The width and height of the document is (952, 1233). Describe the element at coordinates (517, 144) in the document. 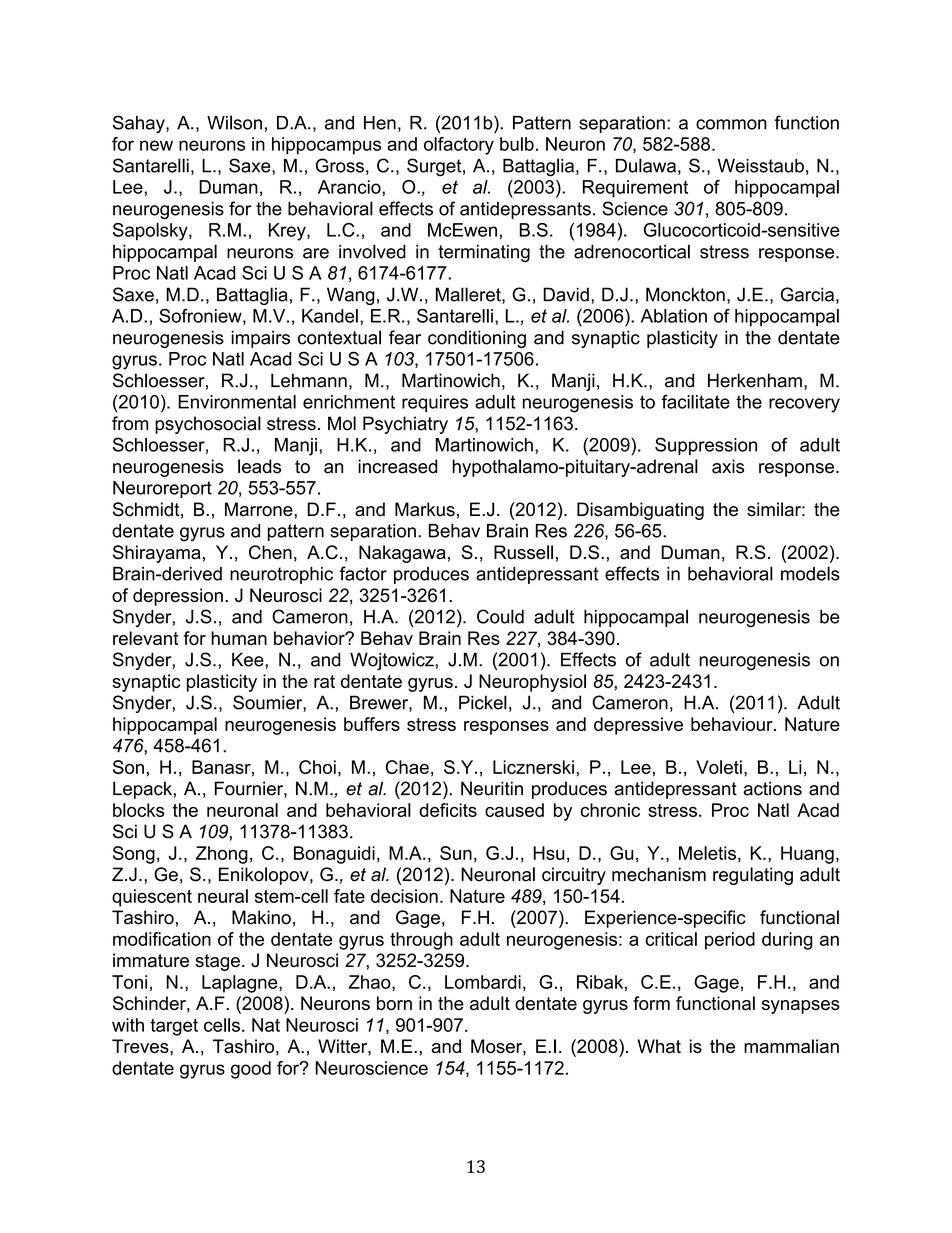

I see `bulb` at that location.
